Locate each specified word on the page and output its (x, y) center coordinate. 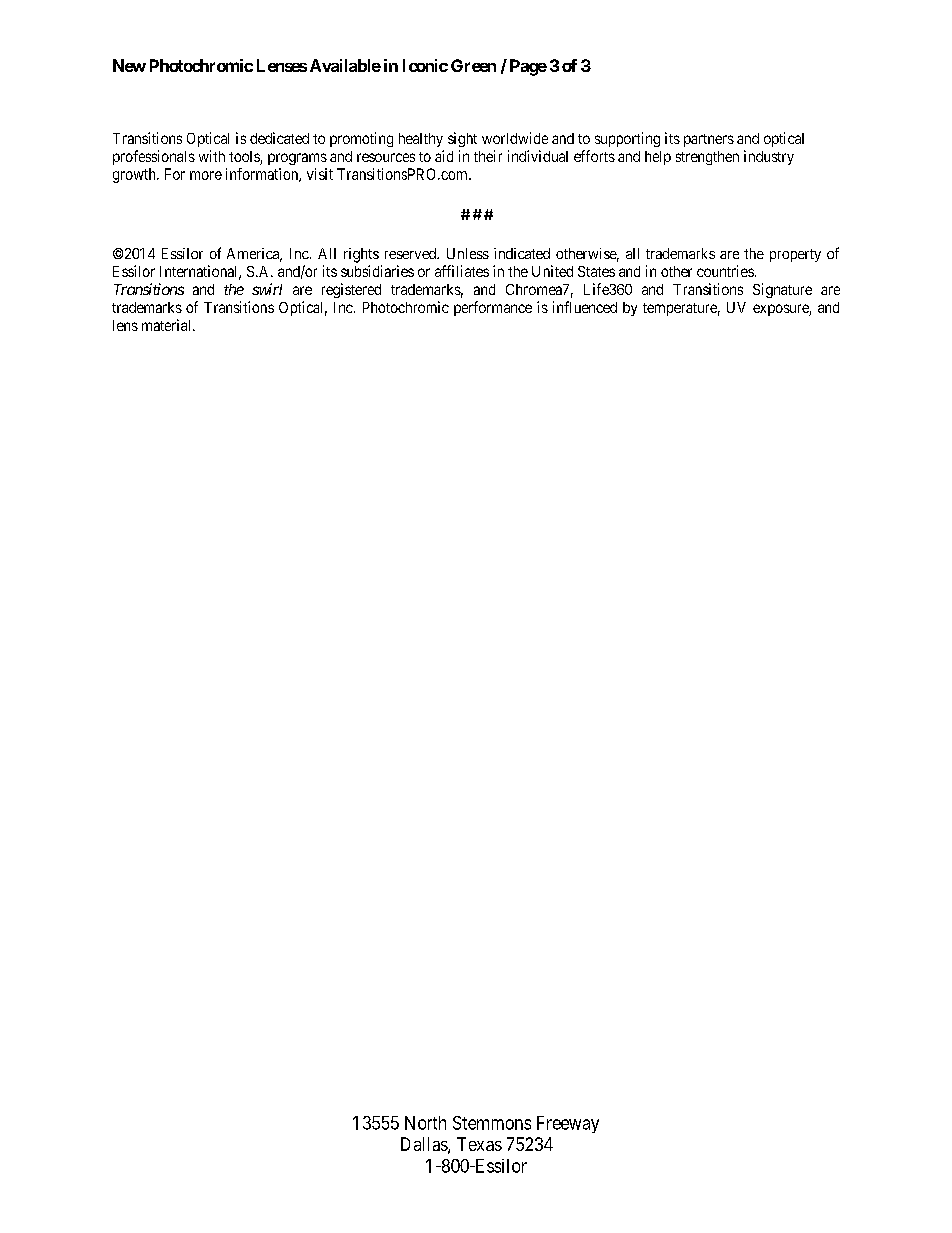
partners (709, 140)
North (425, 1123)
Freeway (568, 1124)
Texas (479, 1144)
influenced (585, 307)
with (212, 156)
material (168, 325)
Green (473, 65)
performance (493, 308)
